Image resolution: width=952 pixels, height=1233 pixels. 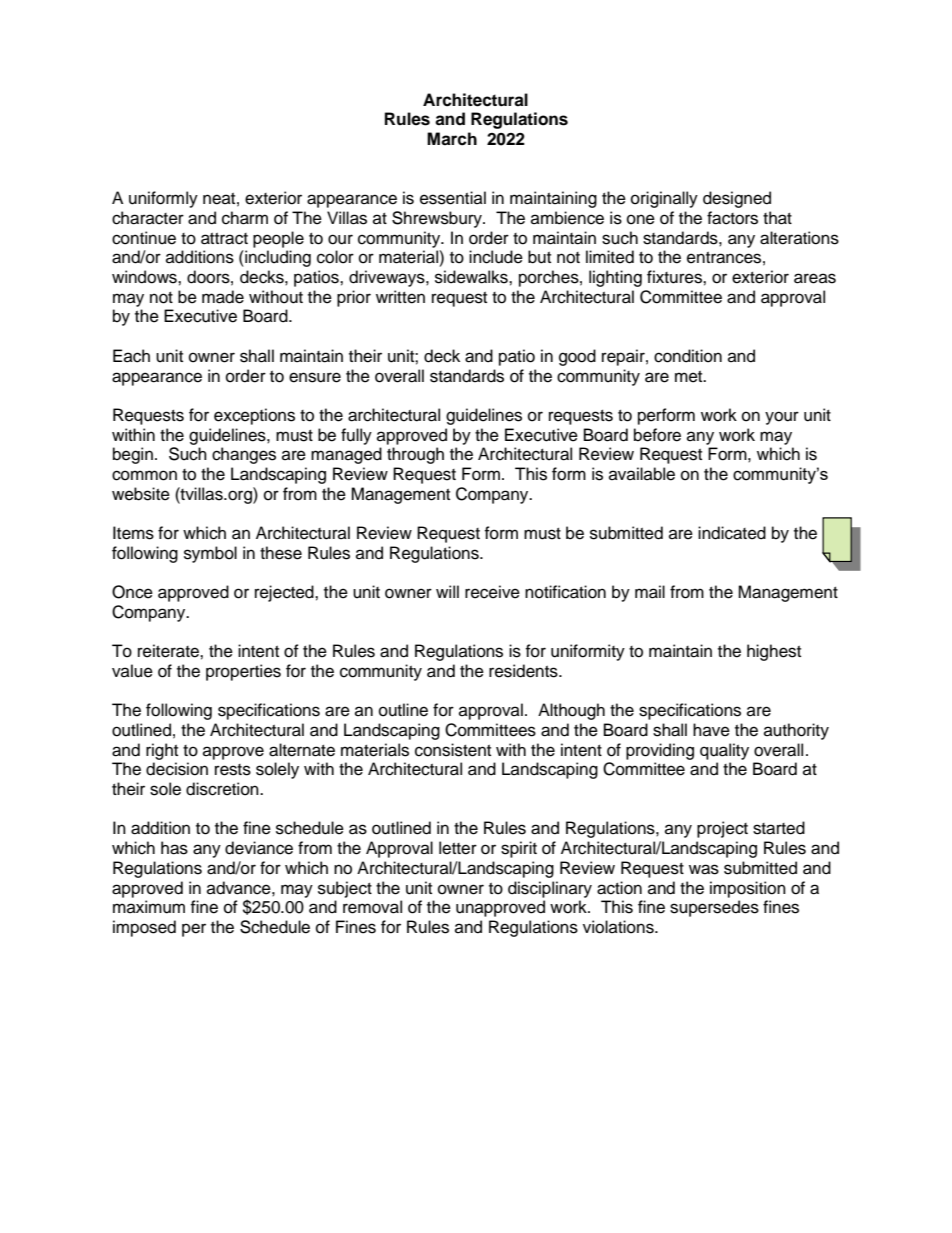 What do you see at coordinates (550, 889) in the image?
I see `disciplinary` at bounding box center [550, 889].
